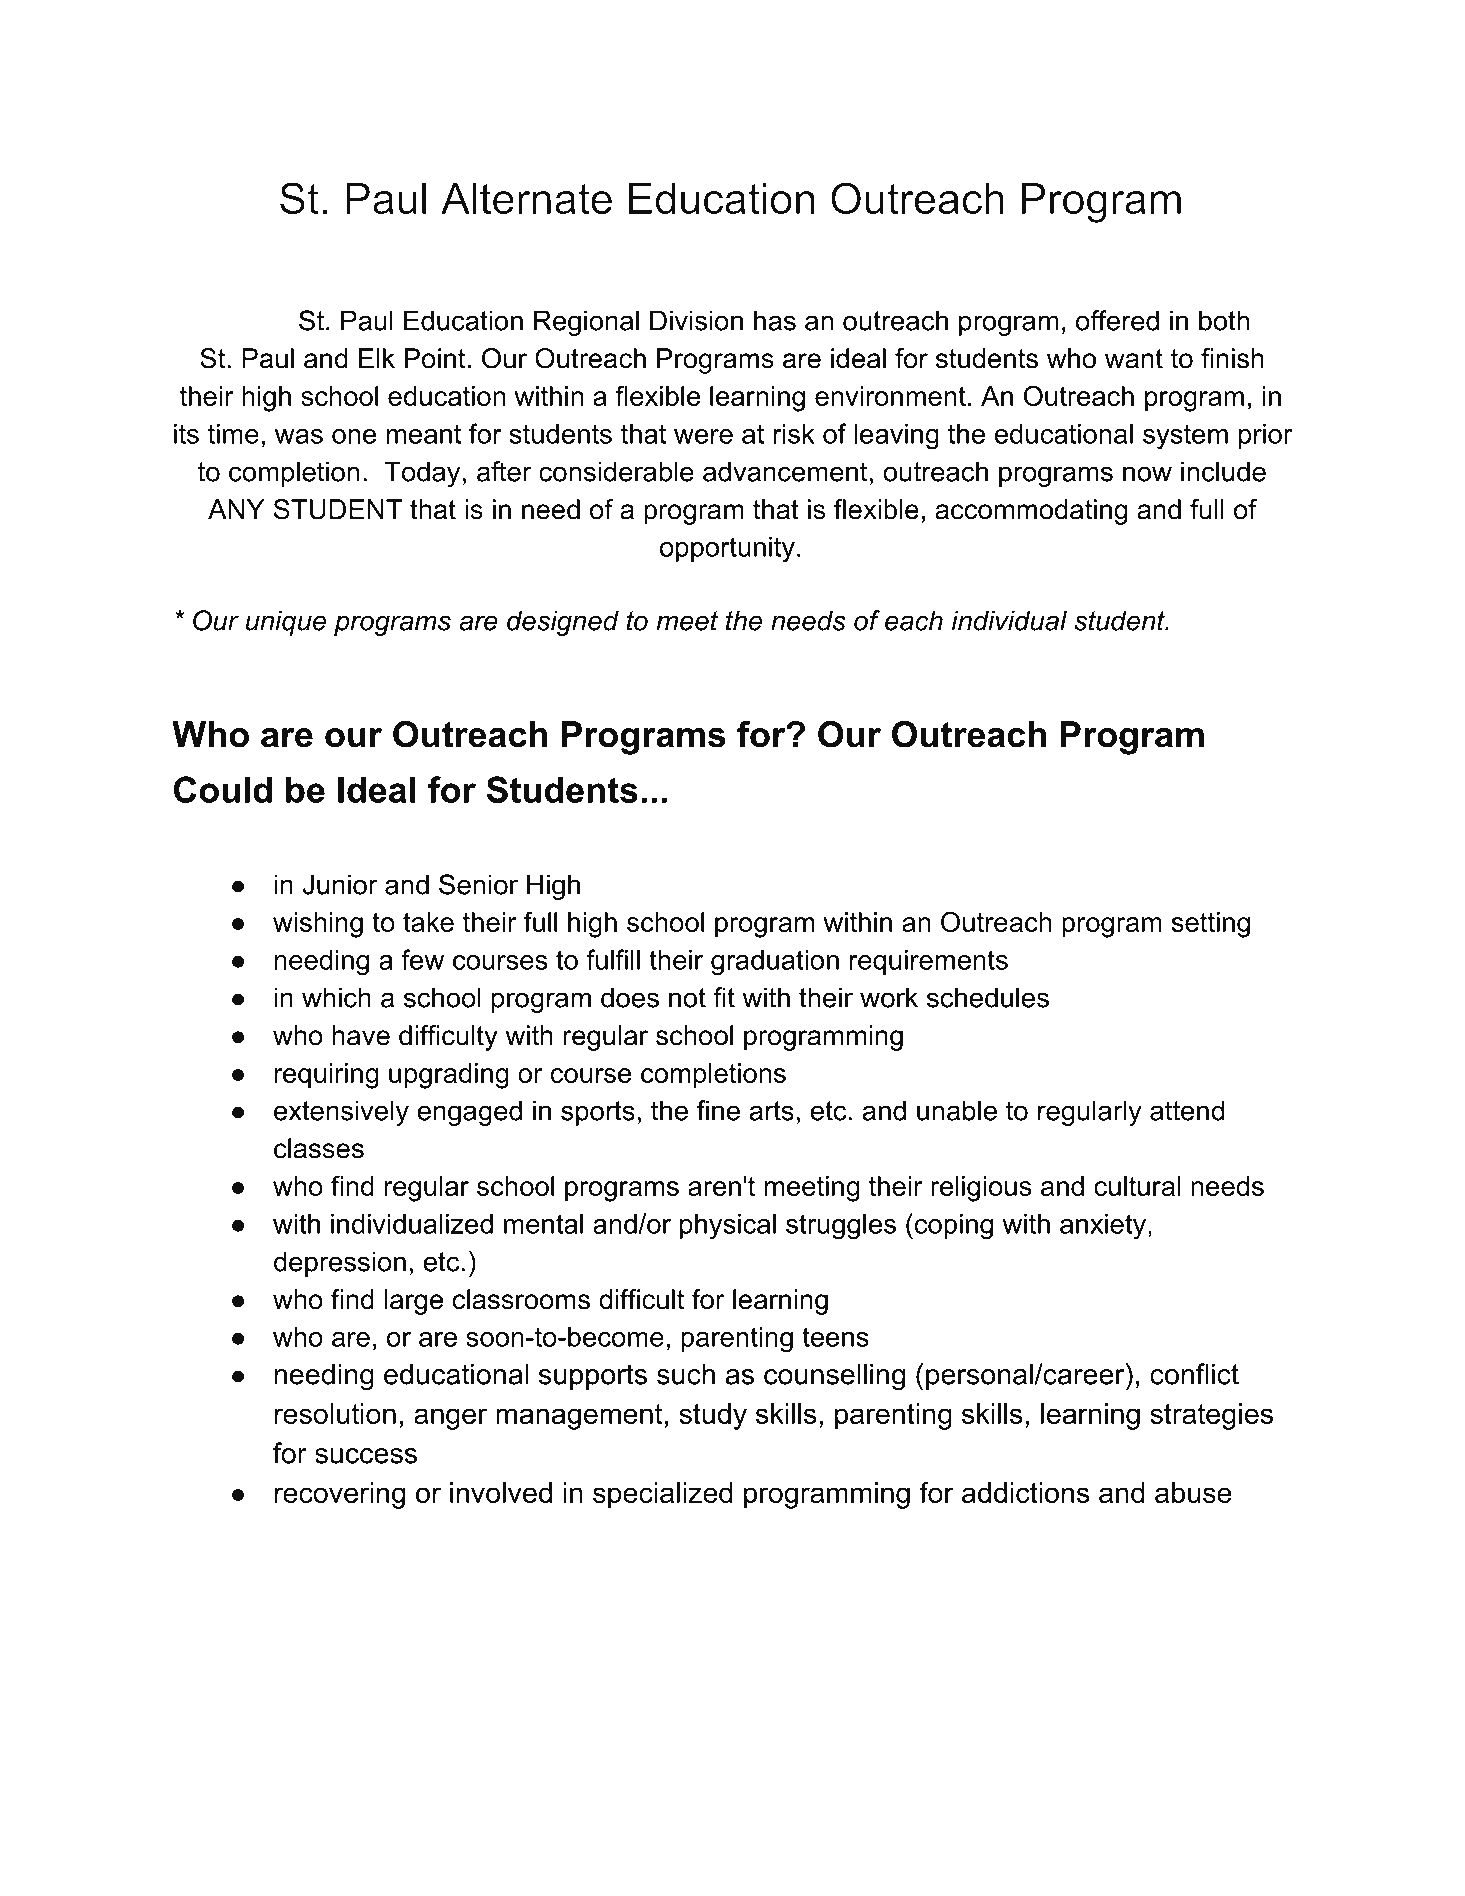  Describe the element at coordinates (340, 884) in the screenshot. I see `Junior` at that location.
